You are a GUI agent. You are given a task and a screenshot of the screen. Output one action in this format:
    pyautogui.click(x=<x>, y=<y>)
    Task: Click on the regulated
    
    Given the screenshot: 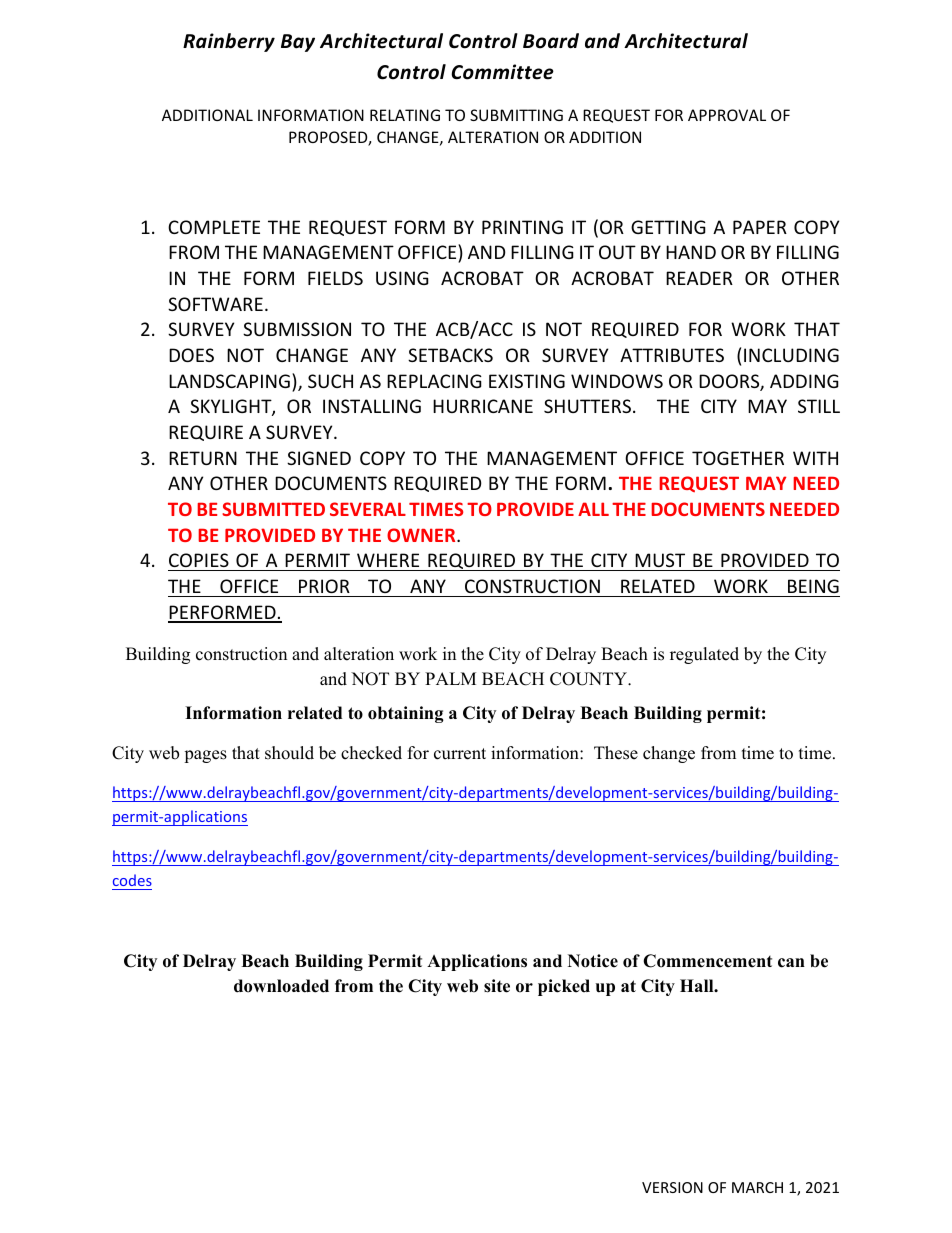 What is the action you would take?
    pyautogui.click(x=704, y=655)
